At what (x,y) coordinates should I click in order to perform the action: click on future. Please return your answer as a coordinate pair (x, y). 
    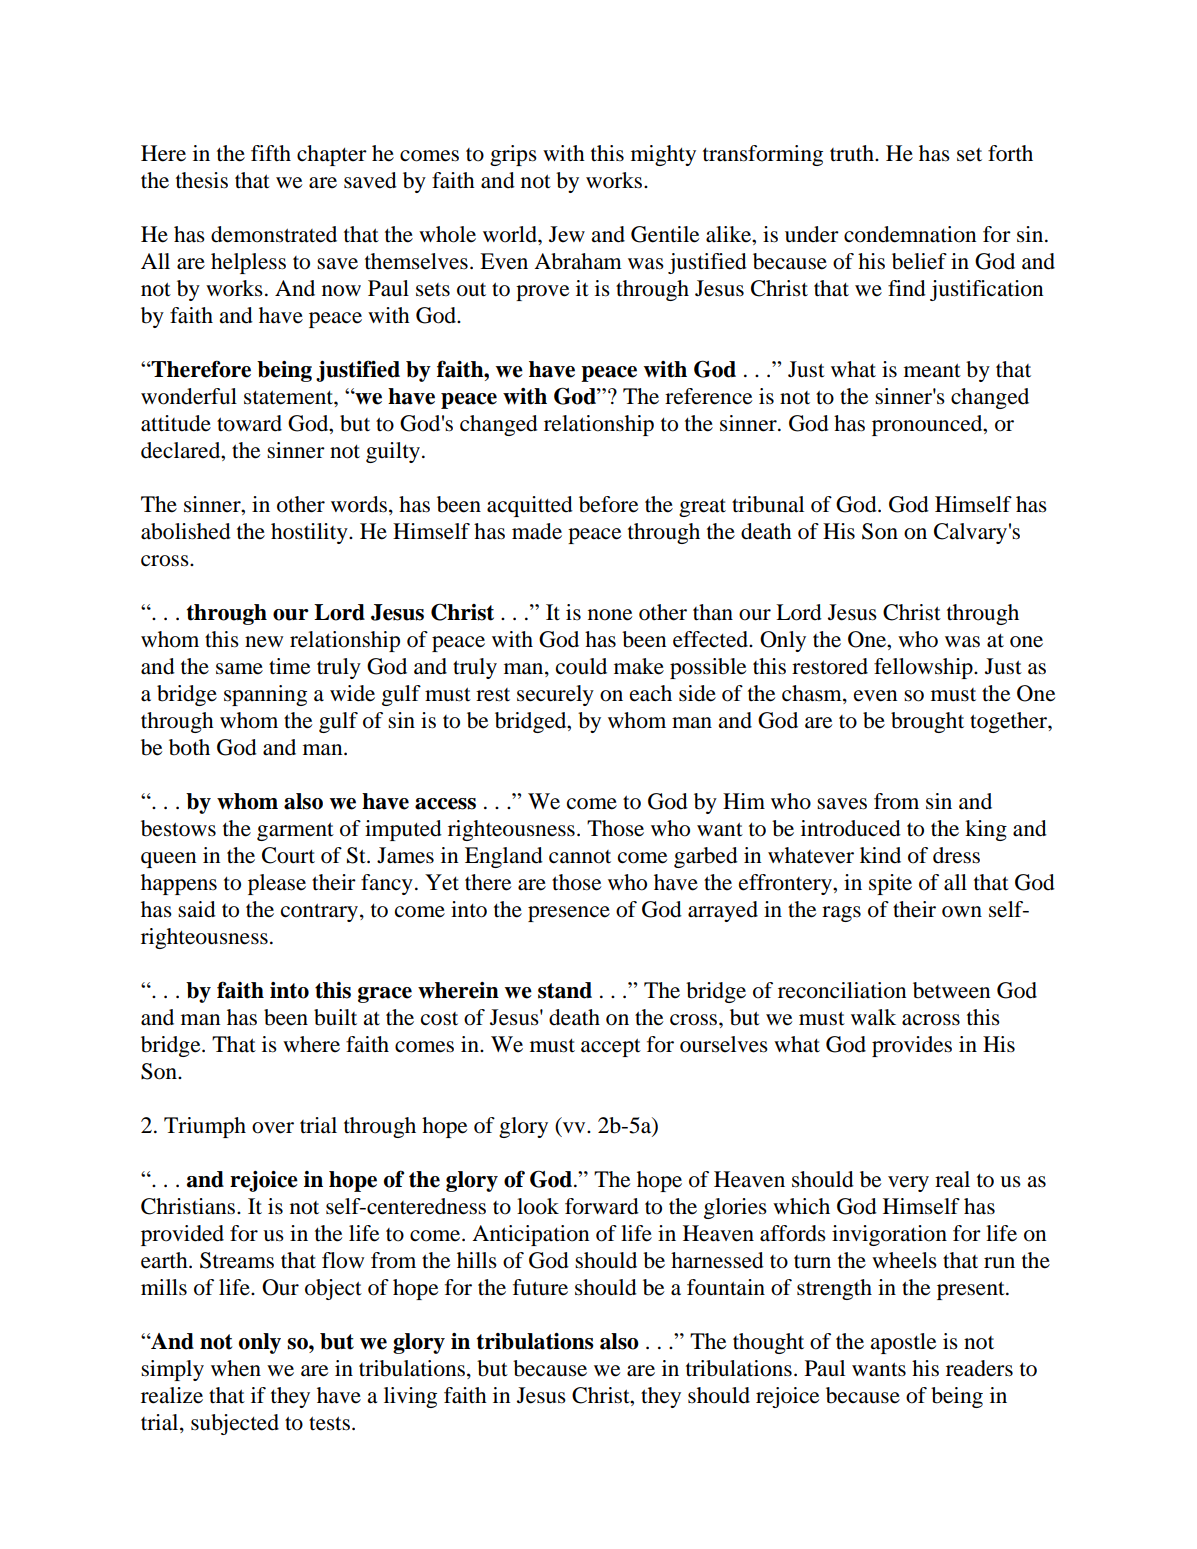
    Looking at the image, I should click on (540, 1287).
